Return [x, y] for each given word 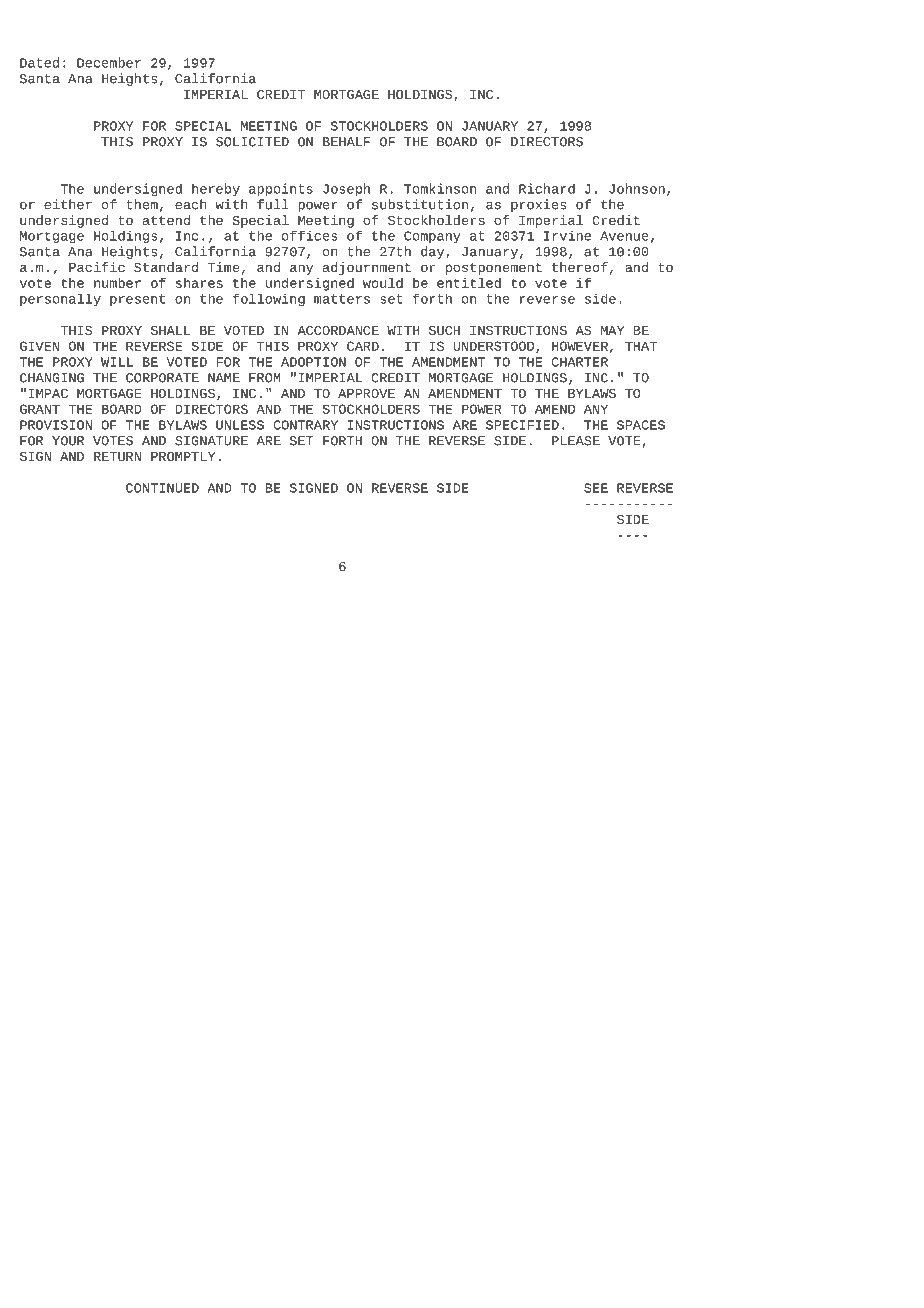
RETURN [117, 456]
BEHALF [346, 142]
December [109, 62]
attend [166, 220]
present [137, 300]
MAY [612, 330]
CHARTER [579, 362]
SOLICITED [252, 142]
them [142, 204]
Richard [547, 188]
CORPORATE [162, 378]
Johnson [637, 188]
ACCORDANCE [338, 330]
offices [310, 236]
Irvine [567, 236]
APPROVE [366, 393]
